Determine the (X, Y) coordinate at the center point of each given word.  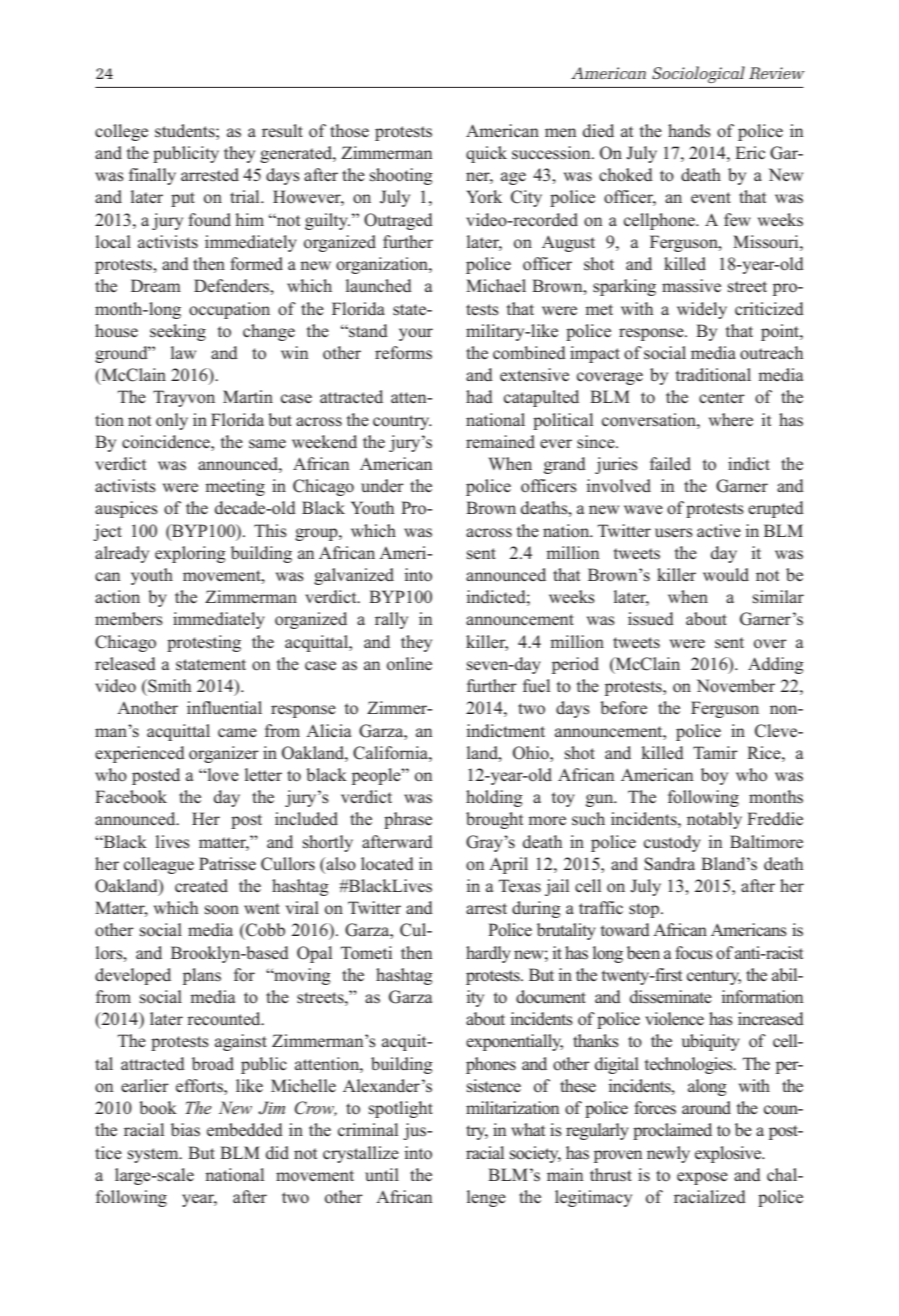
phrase (408, 820)
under (382, 485)
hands (689, 131)
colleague (159, 865)
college (121, 132)
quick (486, 154)
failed (670, 463)
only (172, 421)
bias (185, 1129)
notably (714, 820)
